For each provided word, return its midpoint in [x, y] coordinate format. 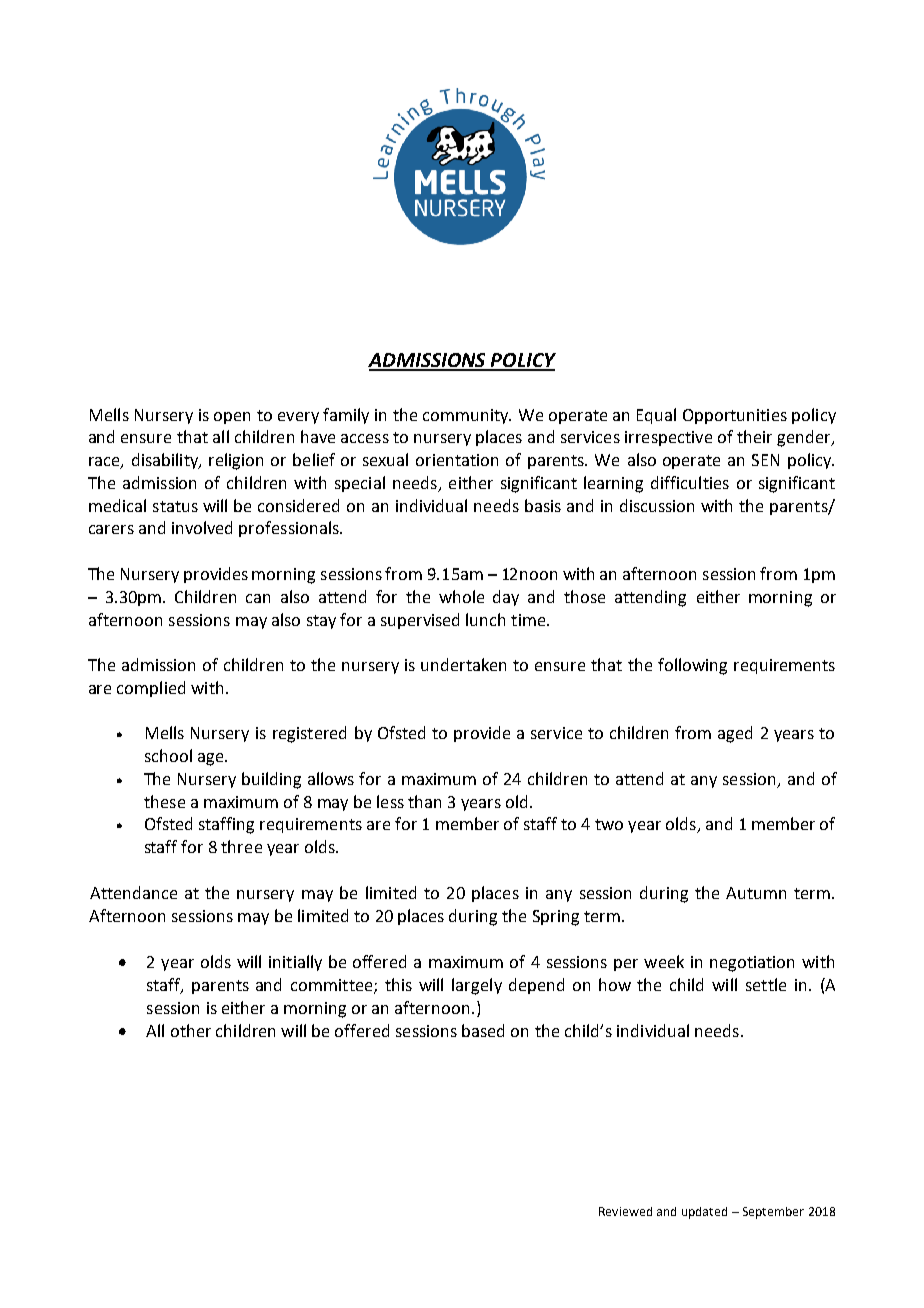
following [692, 666]
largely [477, 986]
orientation [457, 460]
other [191, 1030]
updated [704, 1213]
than [424, 801]
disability [166, 461]
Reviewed [625, 1211]
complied [151, 689]
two [609, 824]
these [164, 801]
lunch [485, 619]
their [754, 436]
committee [333, 986]
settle [766, 984]
